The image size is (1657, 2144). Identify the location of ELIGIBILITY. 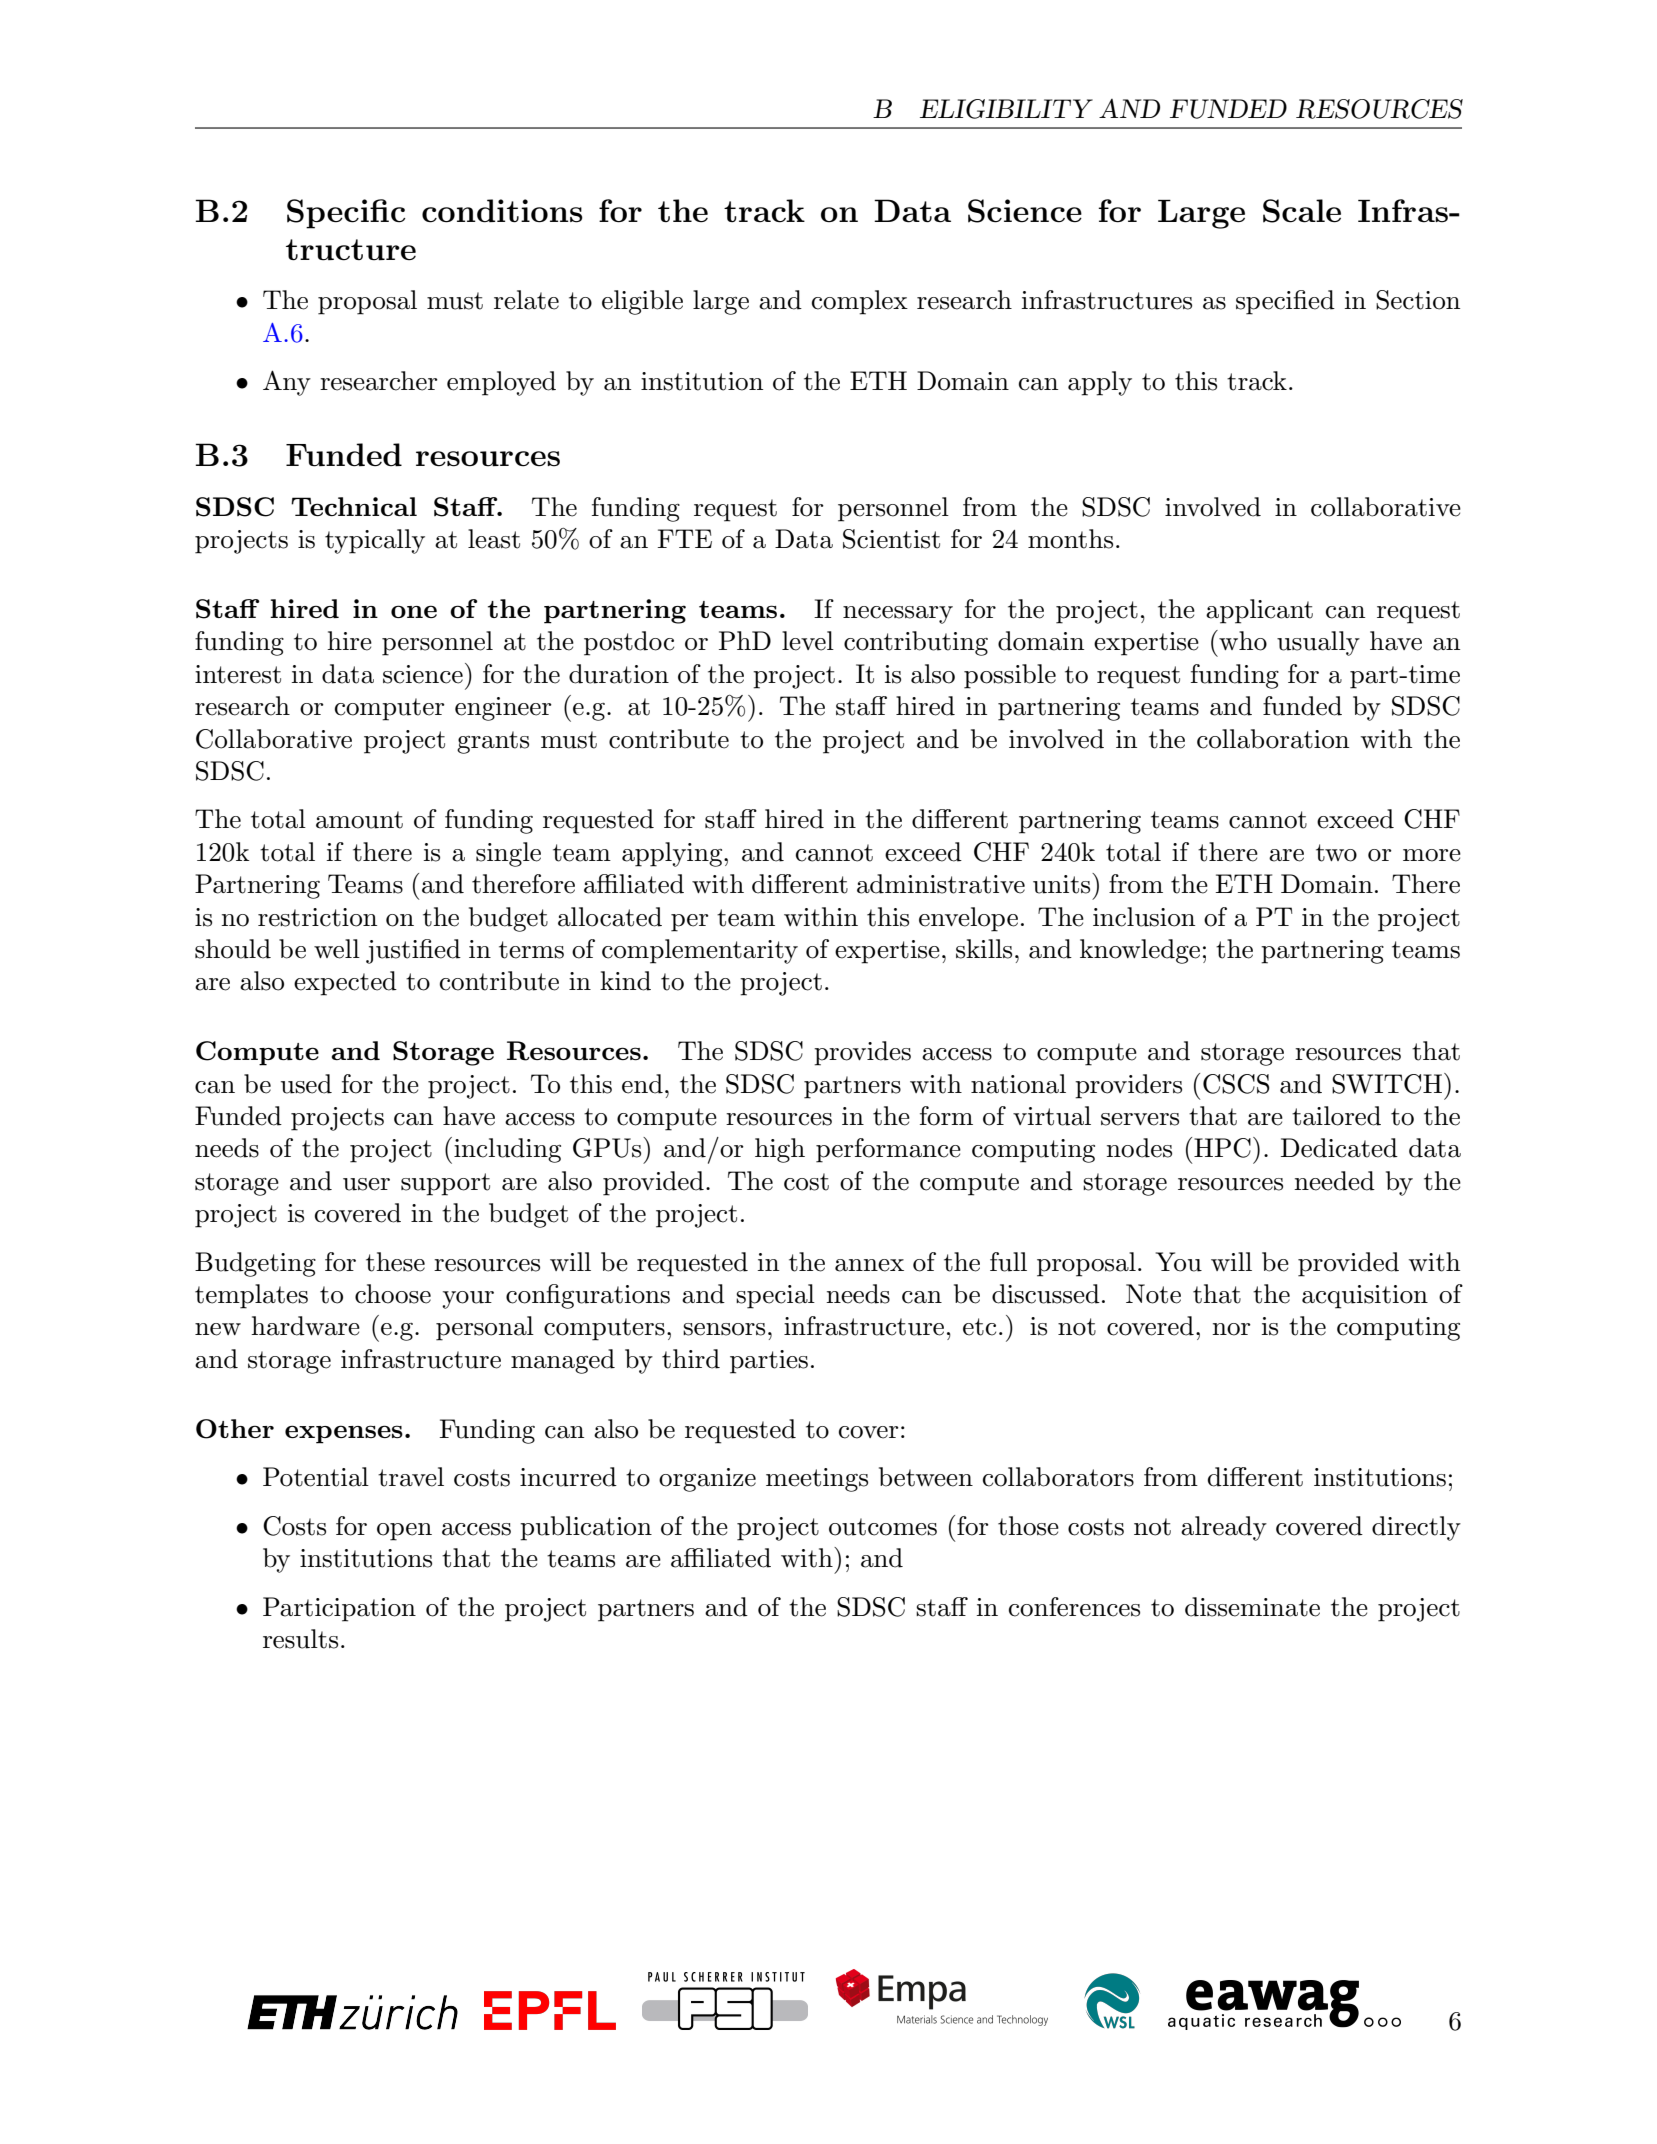
(1006, 109).
